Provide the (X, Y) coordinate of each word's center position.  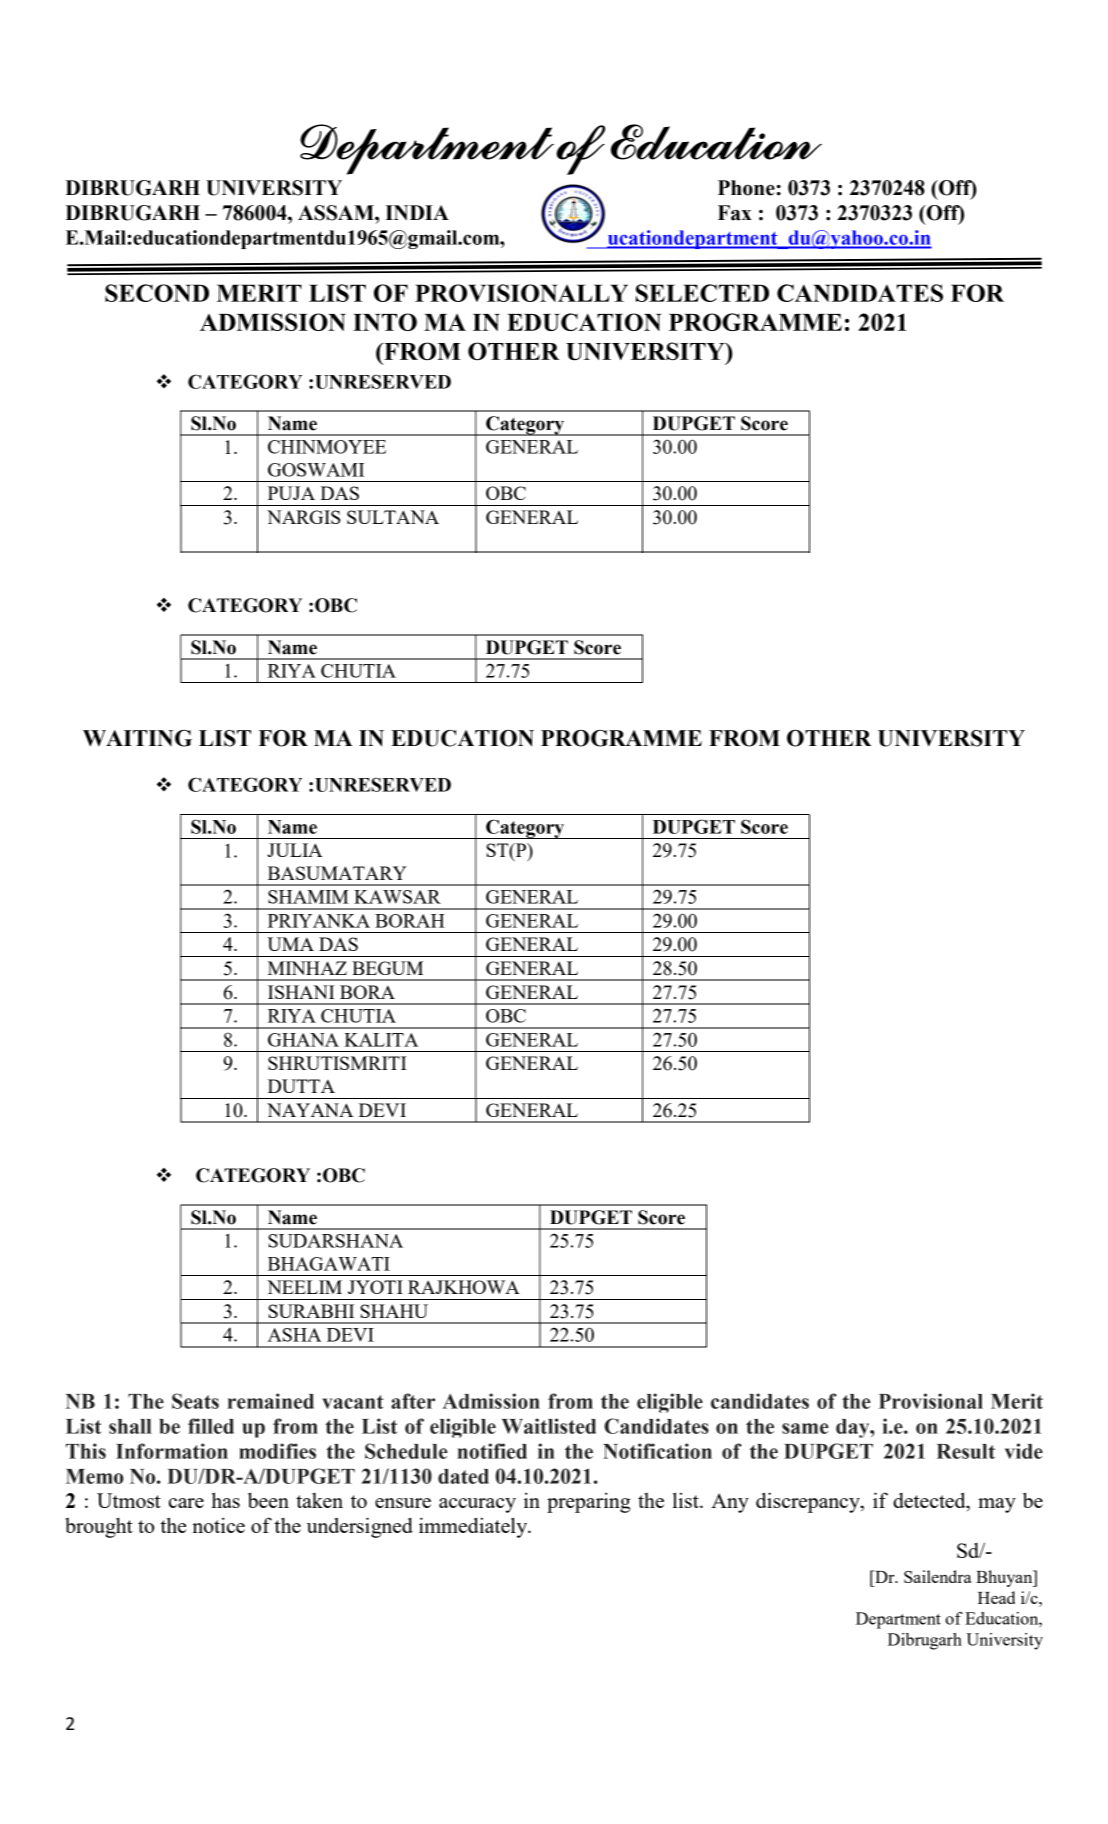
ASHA (294, 1335)
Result (966, 1451)
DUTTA (301, 1086)
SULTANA (393, 517)
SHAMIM (308, 897)
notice (218, 1525)
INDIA (417, 212)
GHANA (303, 1040)
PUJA (291, 493)
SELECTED (702, 293)
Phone (746, 188)
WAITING (137, 738)
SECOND (157, 293)
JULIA (294, 850)
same (805, 1428)
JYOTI (375, 1287)
